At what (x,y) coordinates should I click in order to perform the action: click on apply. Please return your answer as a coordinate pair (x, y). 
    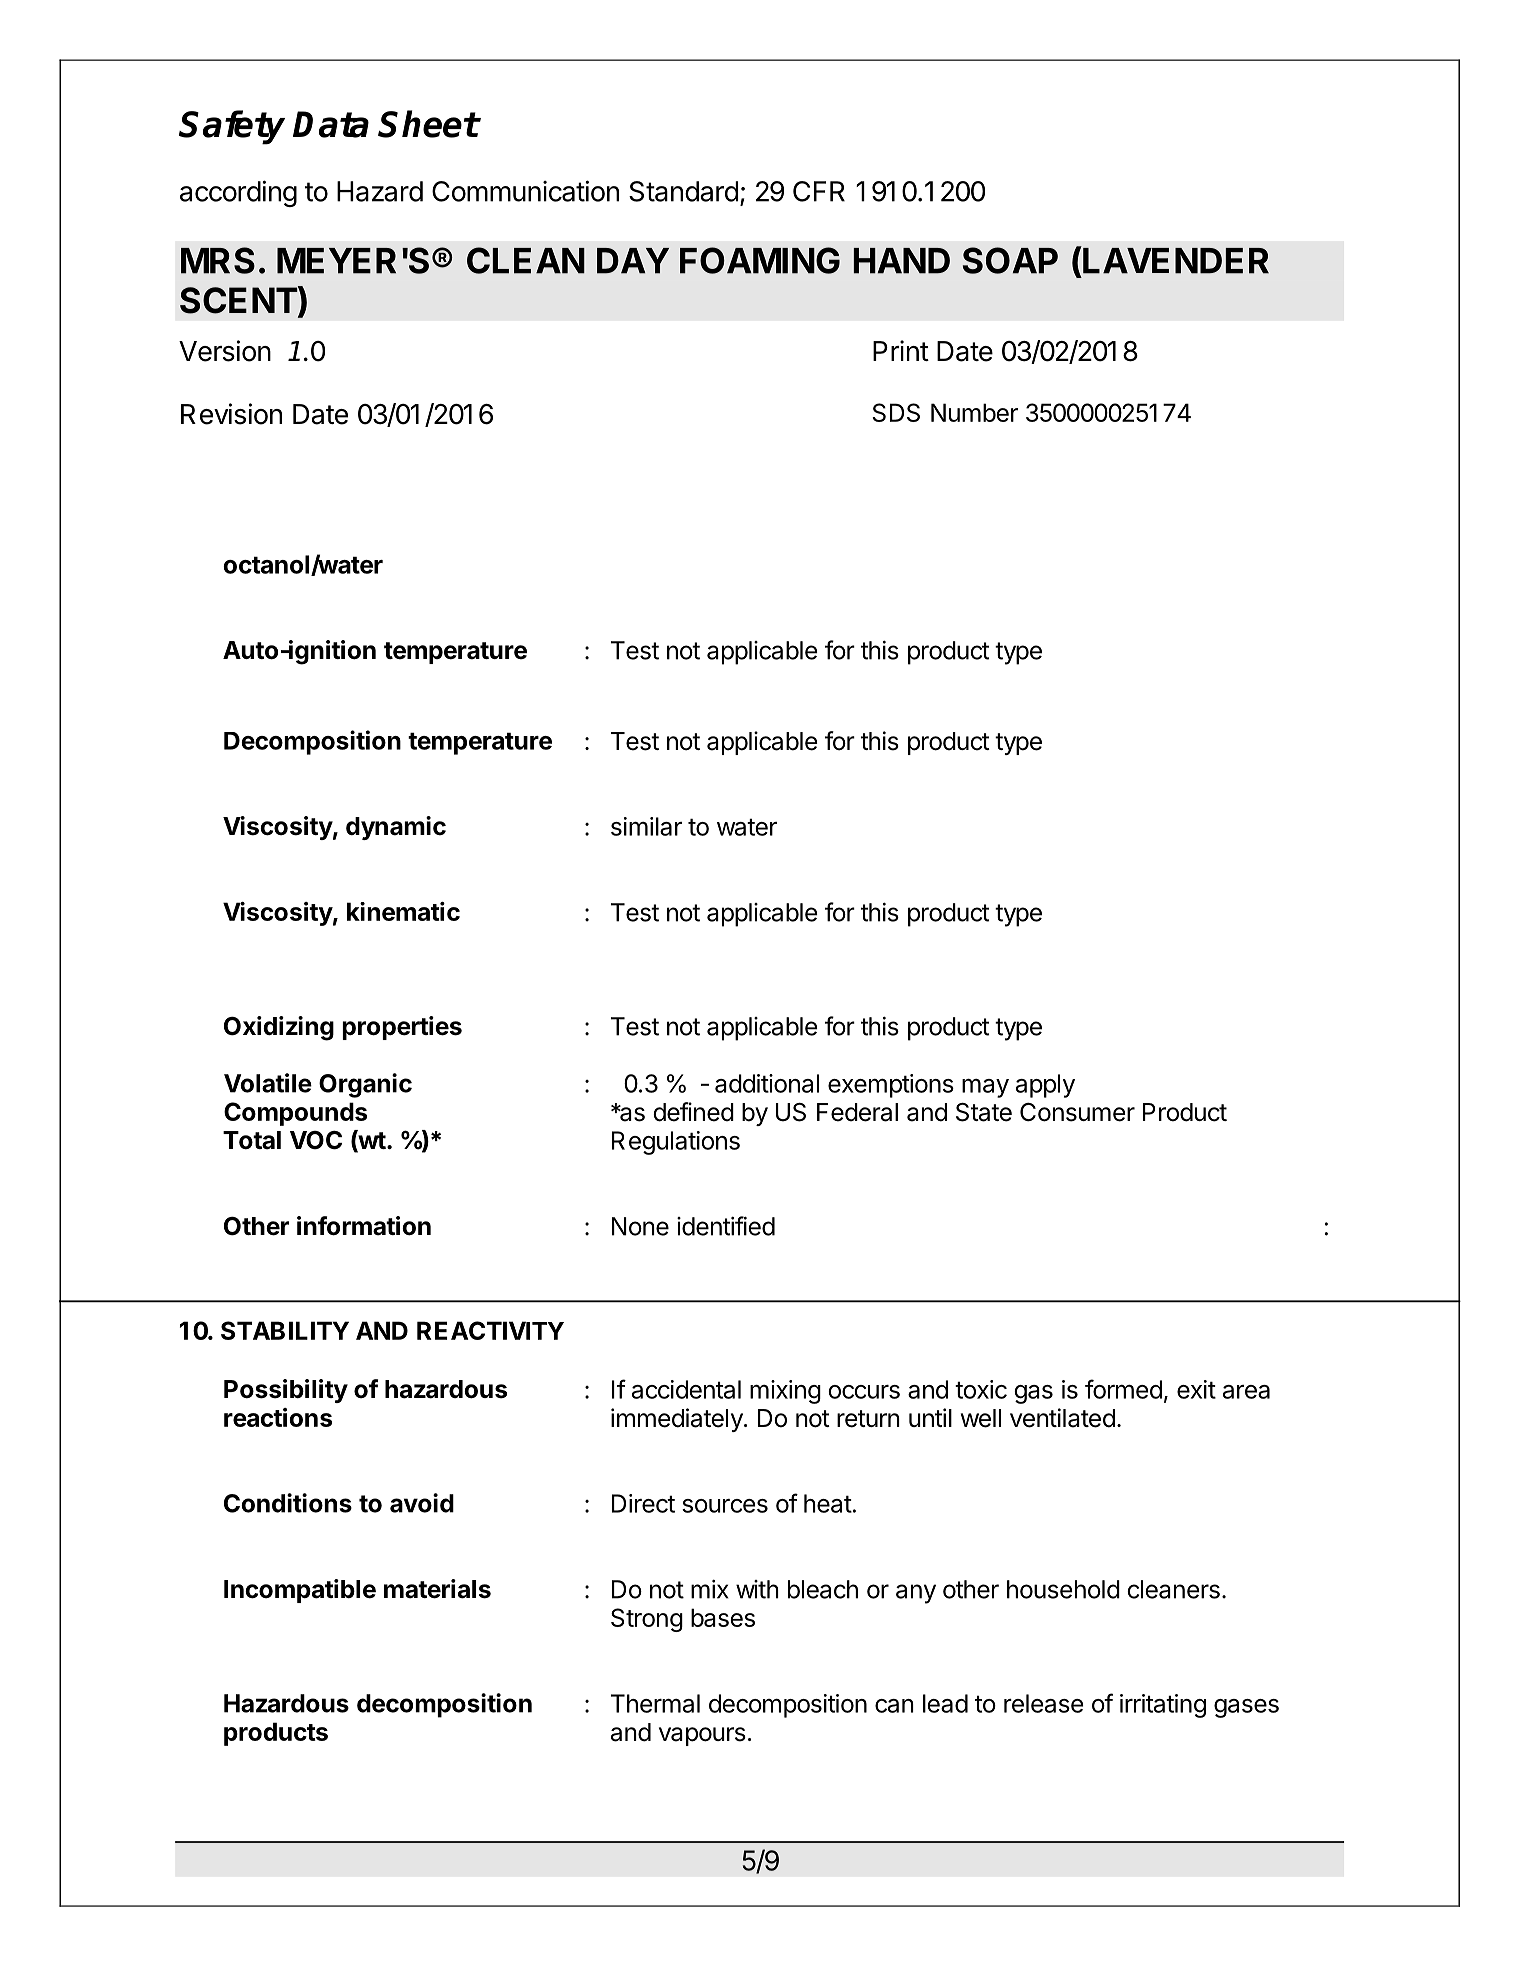
    Looking at the image, I should click on (1045, 1086).
